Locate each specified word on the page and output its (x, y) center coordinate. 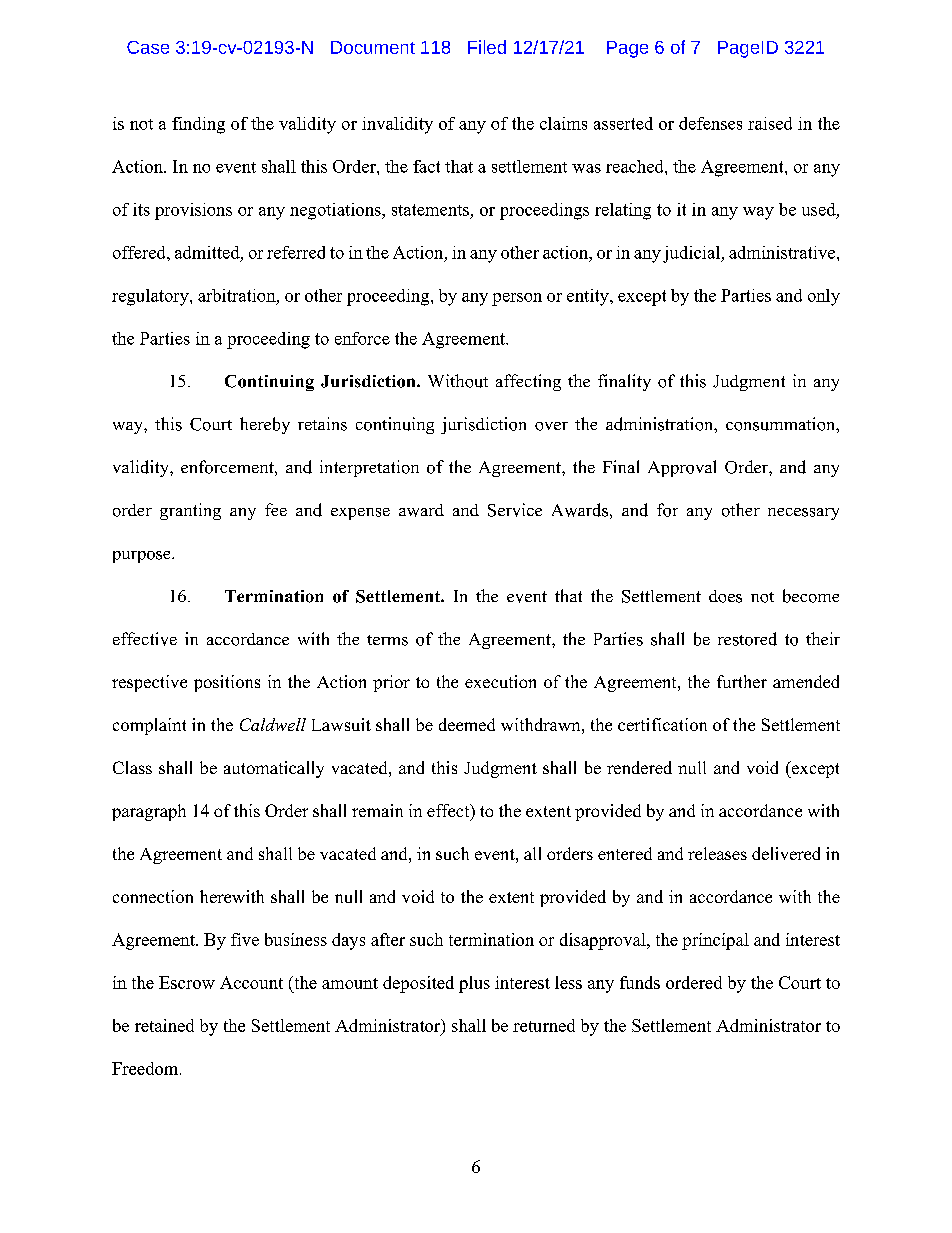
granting (190, 511)
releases (717, 853)
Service (515, 510)
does (725, 596)
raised (770, 123)
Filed (487, 47)
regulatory (151, 297)
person (517, 299)
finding (198, 125)
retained (164, 1025)
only (824, 297)
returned (544, 1025)
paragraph (149, 812)
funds (640, 982)
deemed (467, 724)
